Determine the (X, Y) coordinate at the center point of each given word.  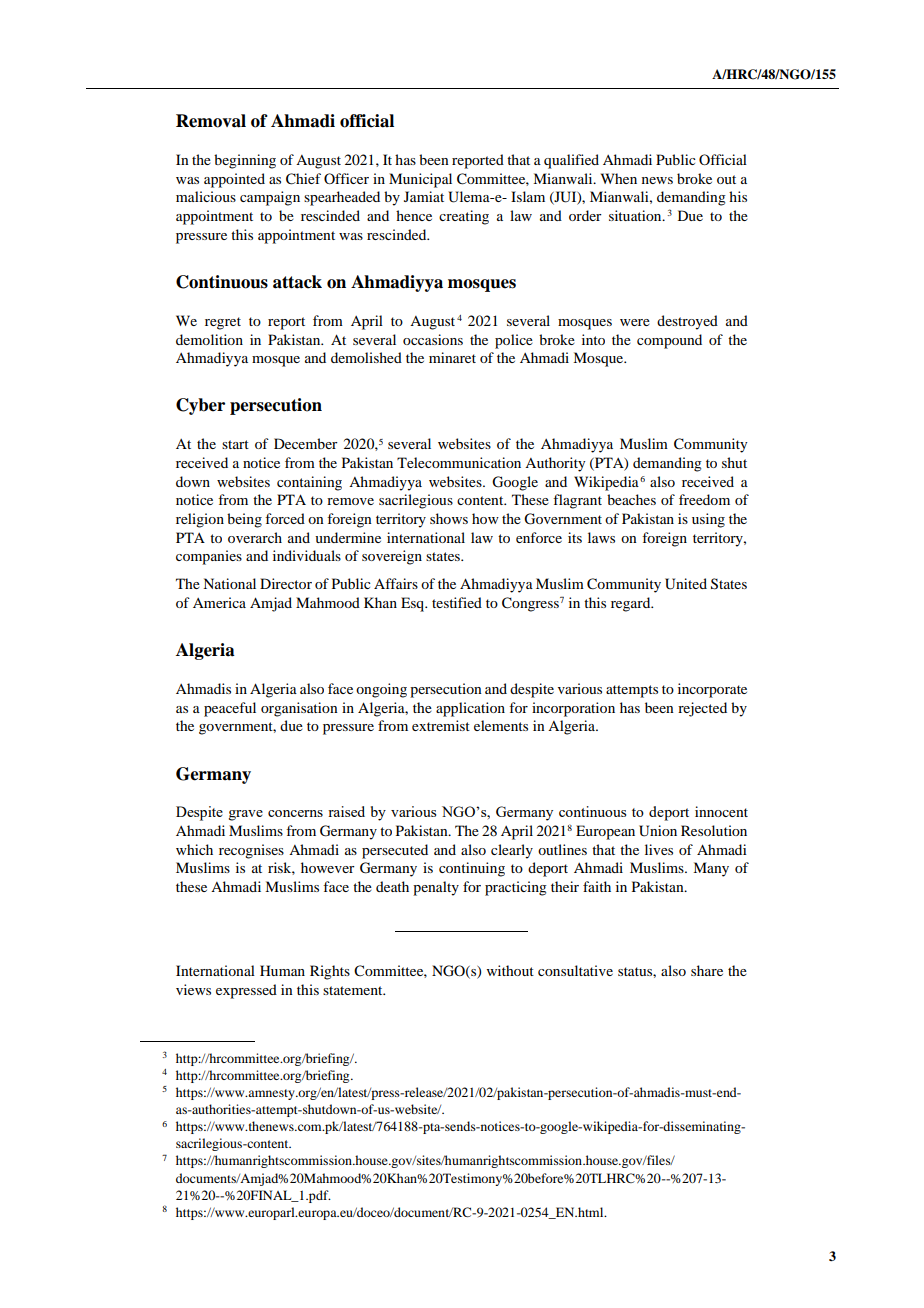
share (707, 970)
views (193, 989)
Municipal (420, 180)
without (510, 970)
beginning (245, 161)
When (619, 178)
